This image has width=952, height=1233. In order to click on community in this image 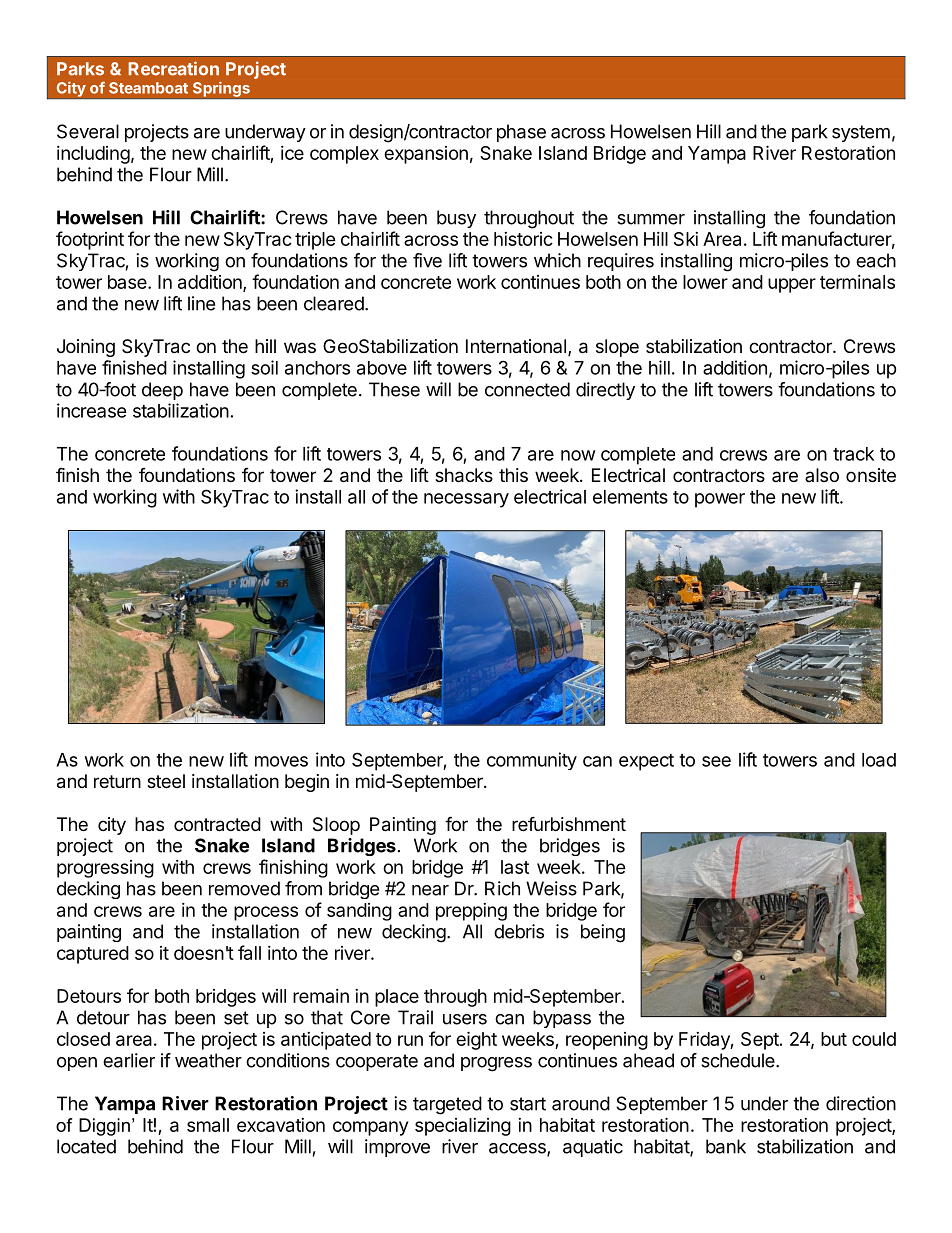, I will do `click(532, 761)`.
